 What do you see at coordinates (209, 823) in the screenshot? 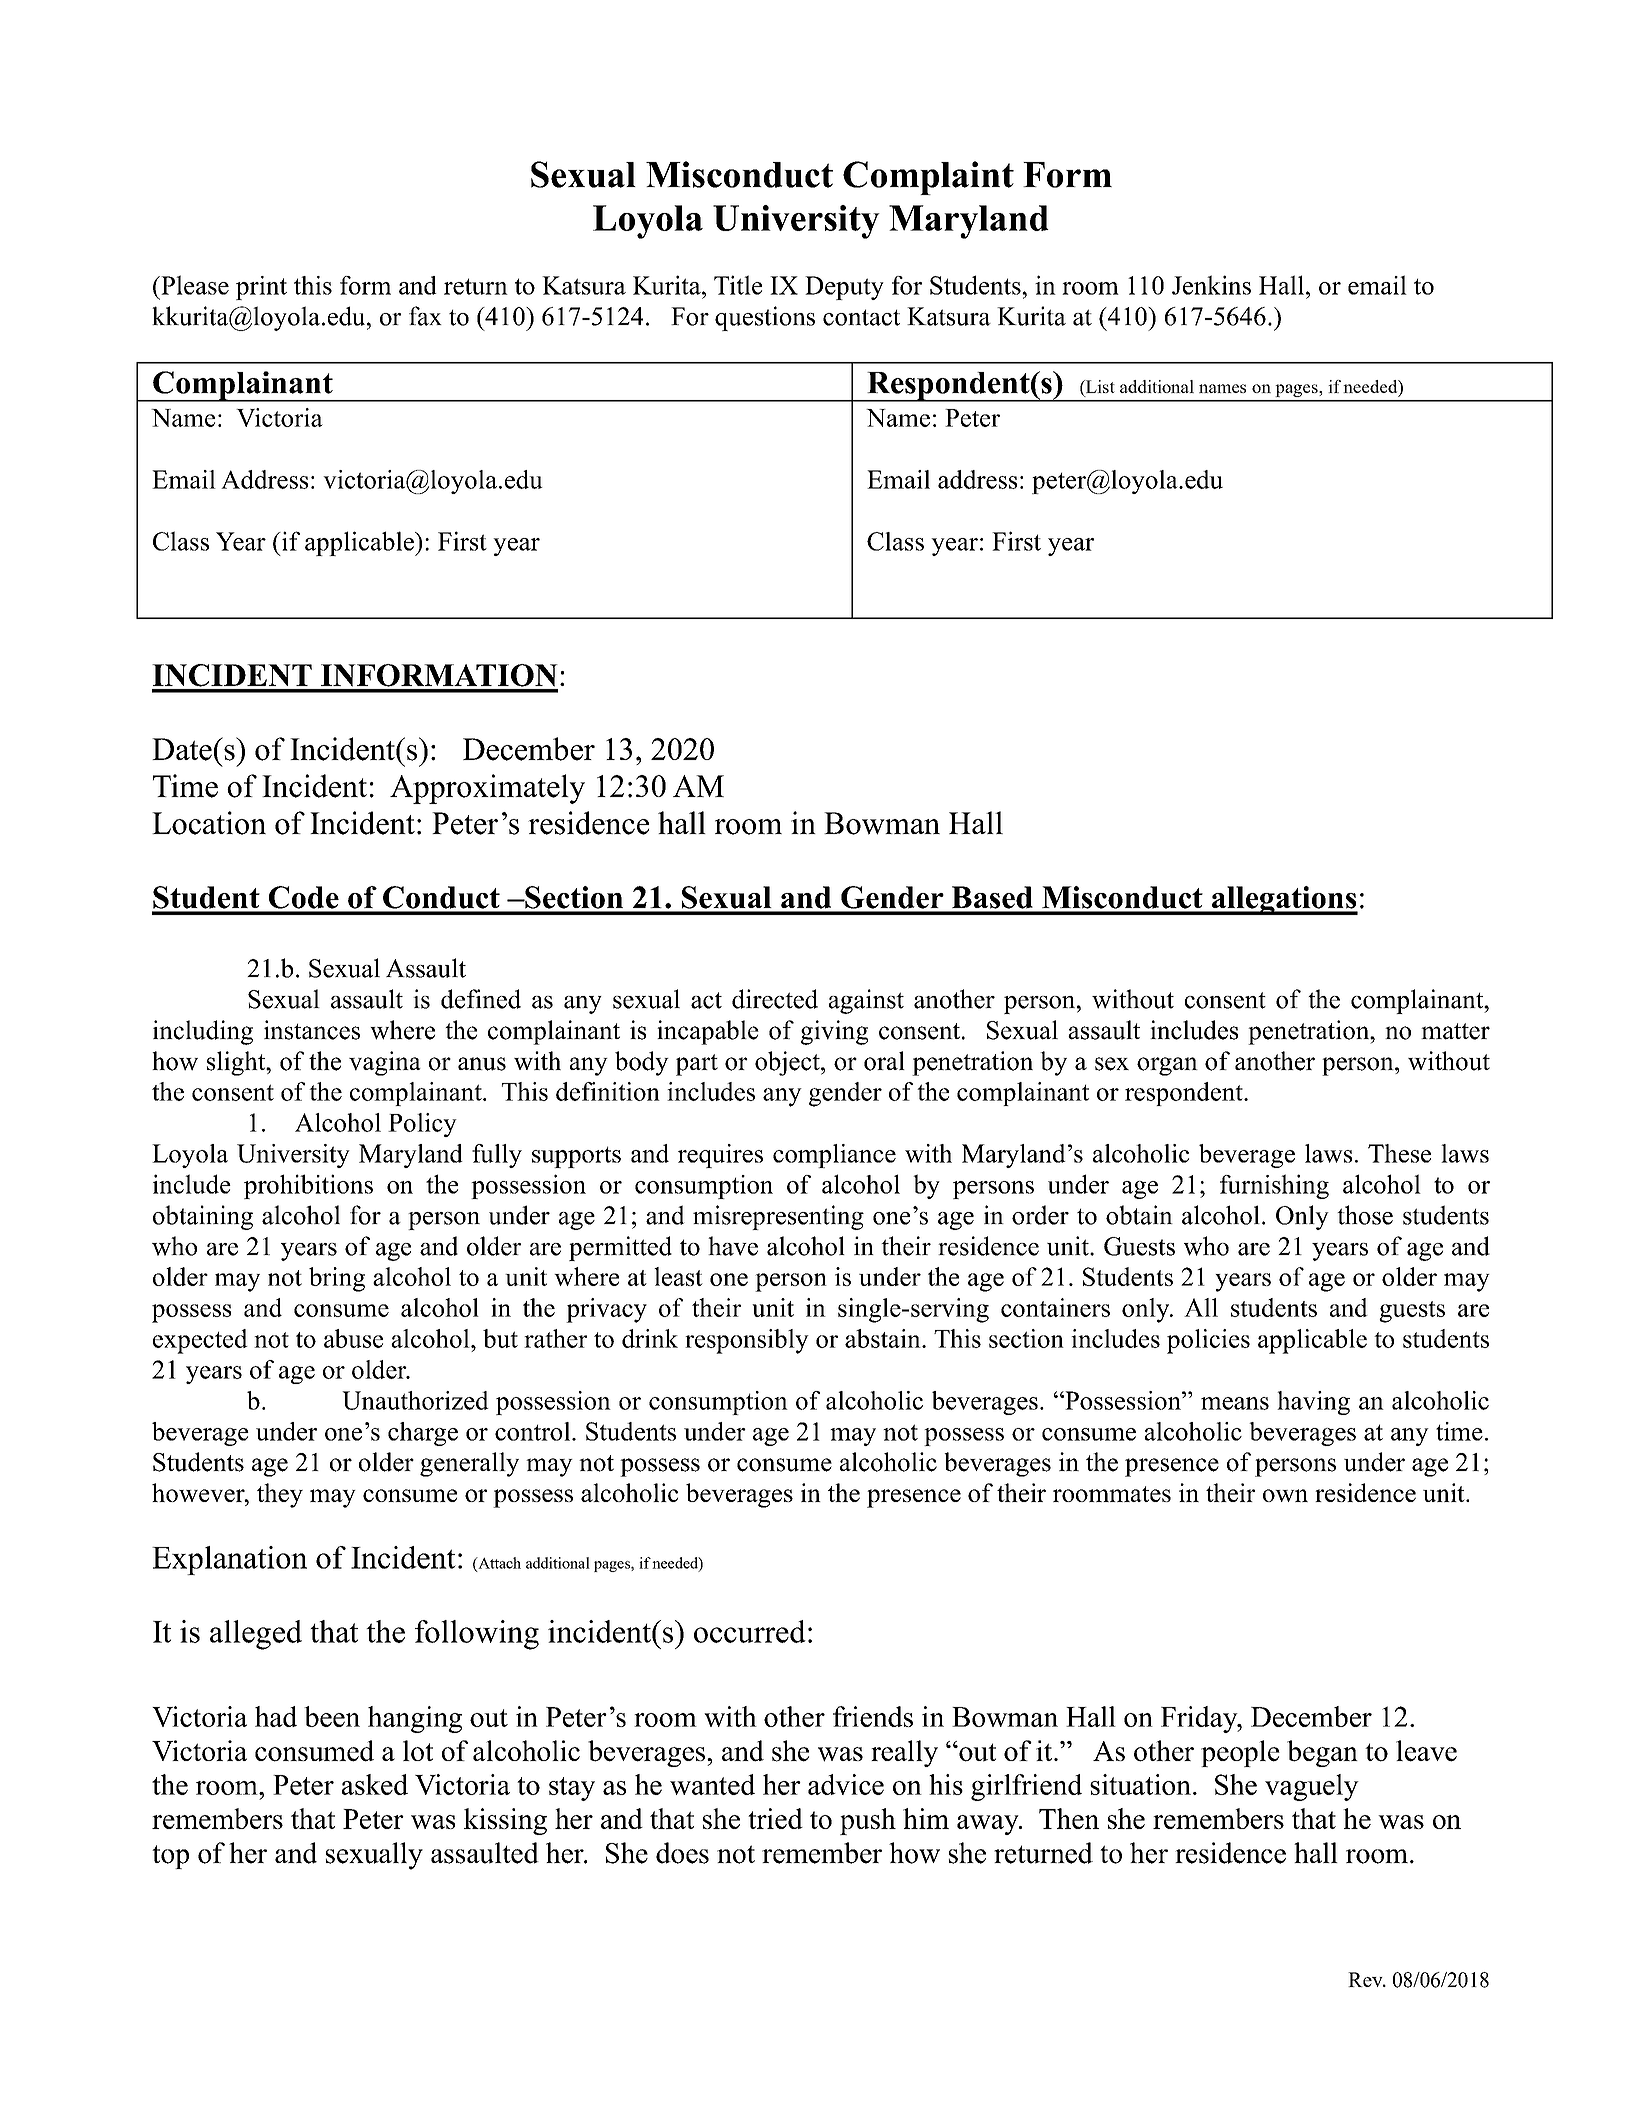
I see `Location` at bounding box center [209, 823].
